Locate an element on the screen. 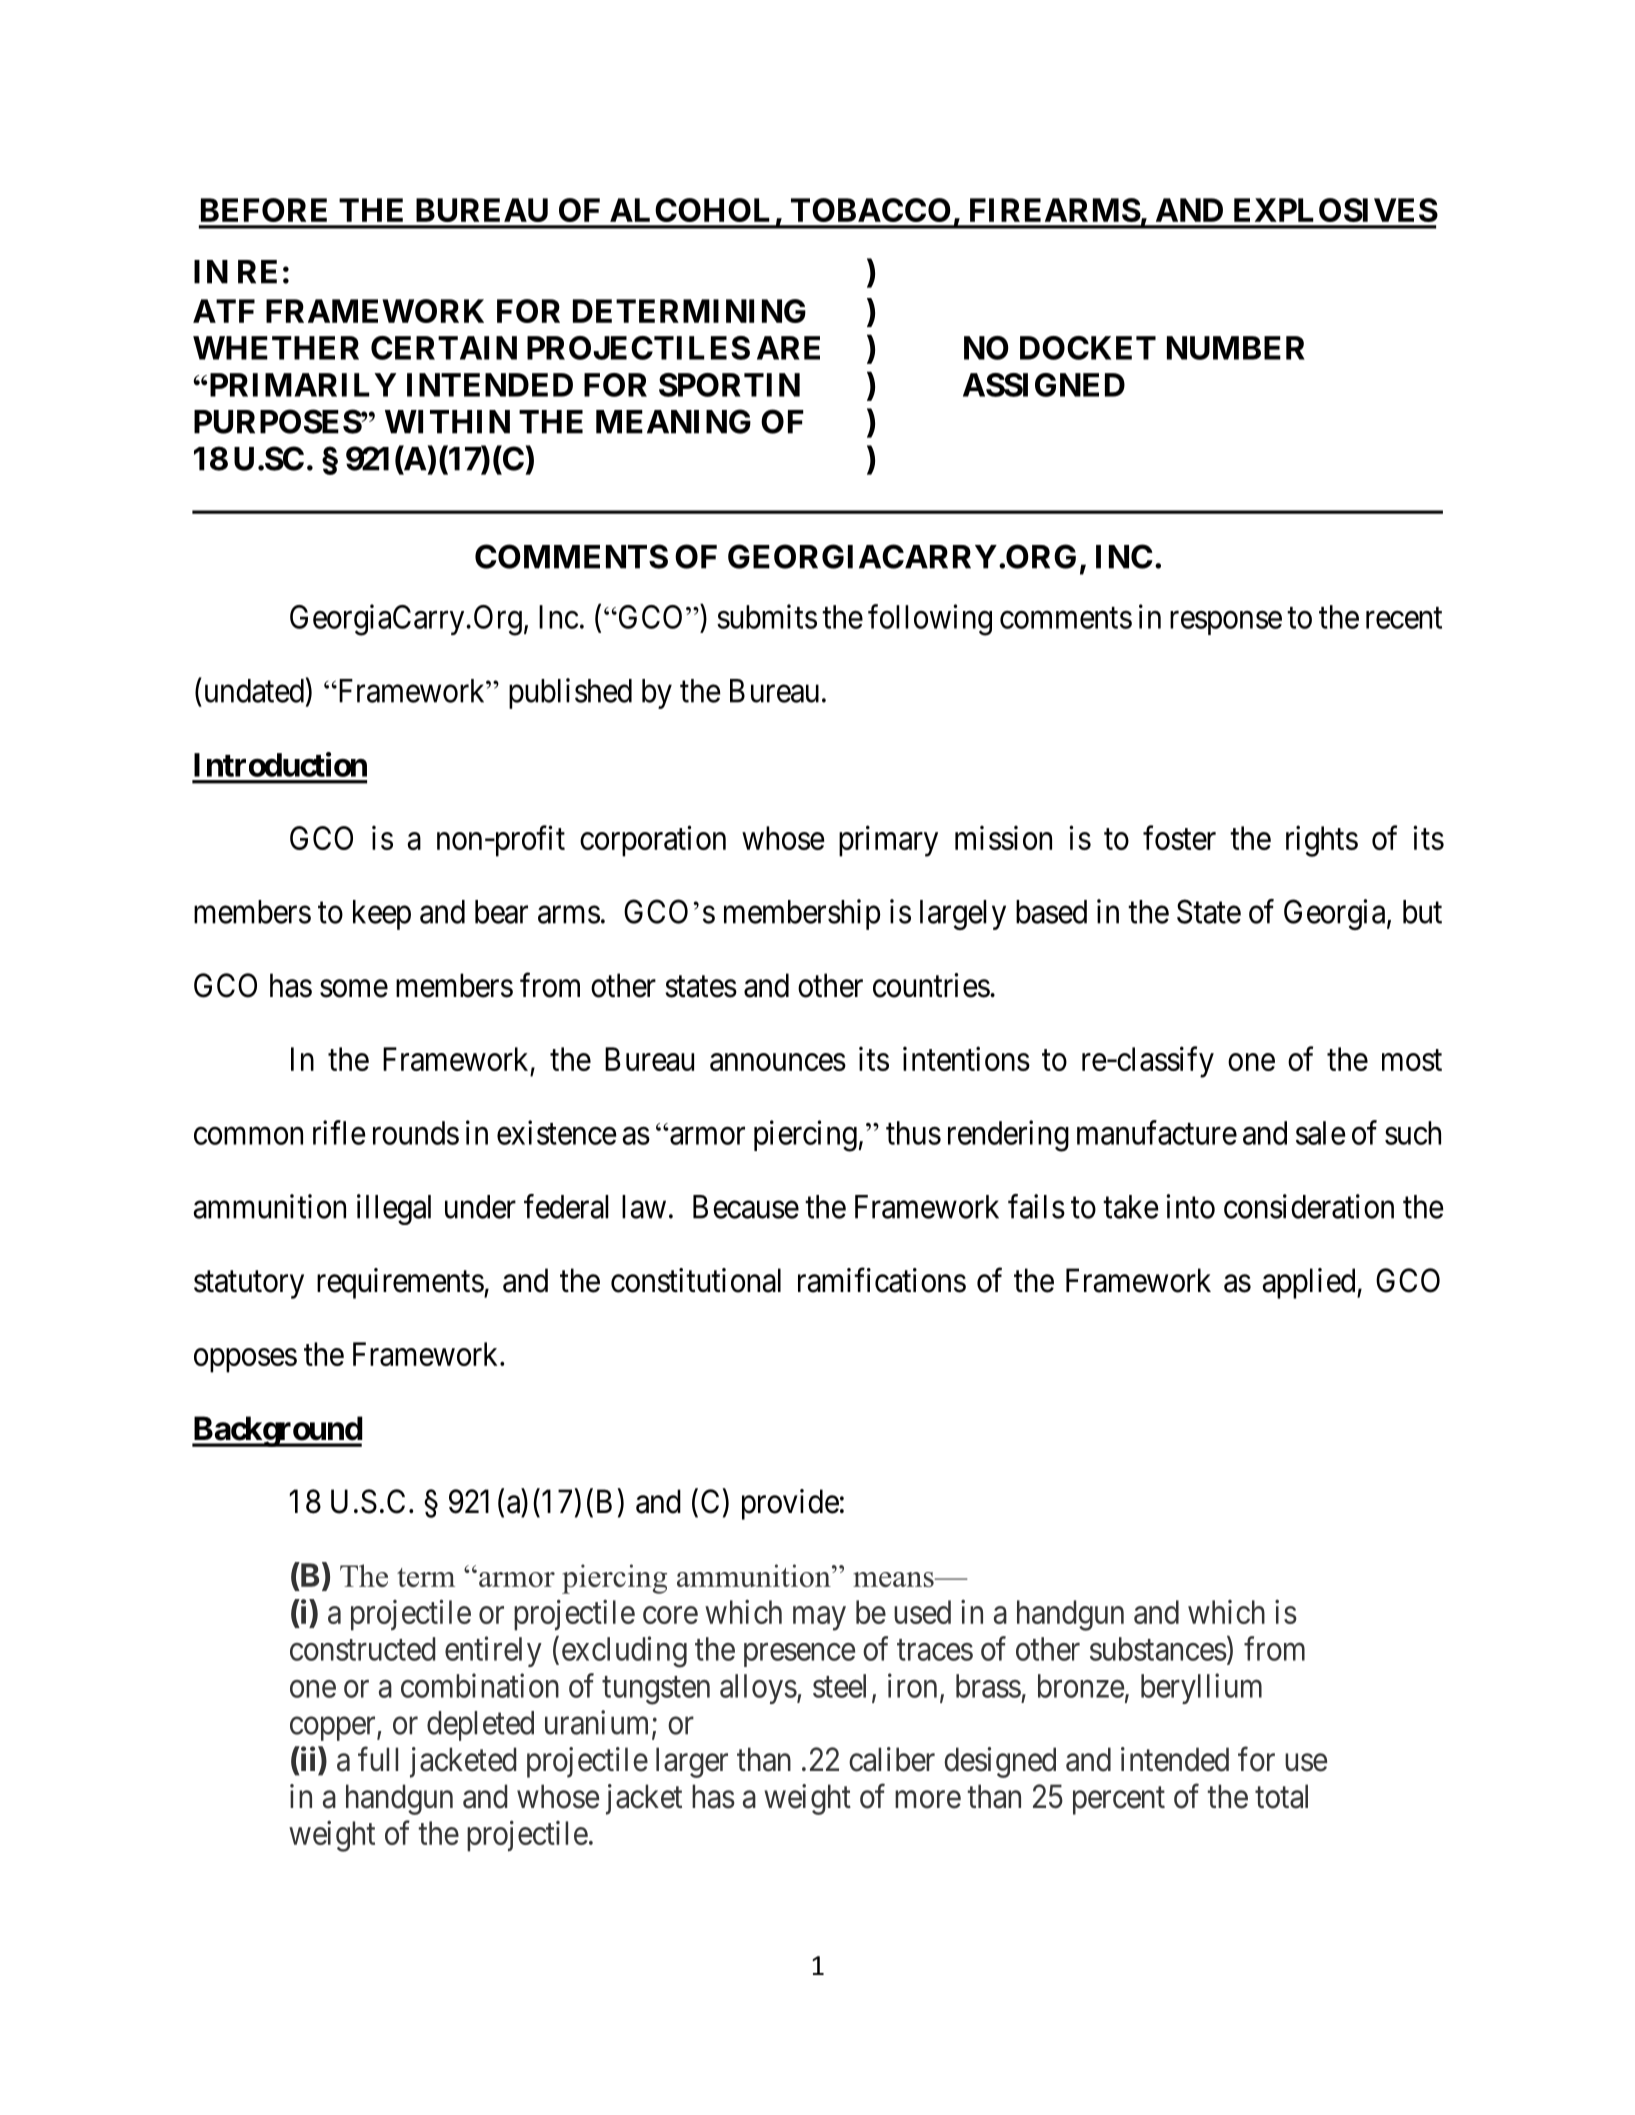  full is located at coordinates (378, 1759).
